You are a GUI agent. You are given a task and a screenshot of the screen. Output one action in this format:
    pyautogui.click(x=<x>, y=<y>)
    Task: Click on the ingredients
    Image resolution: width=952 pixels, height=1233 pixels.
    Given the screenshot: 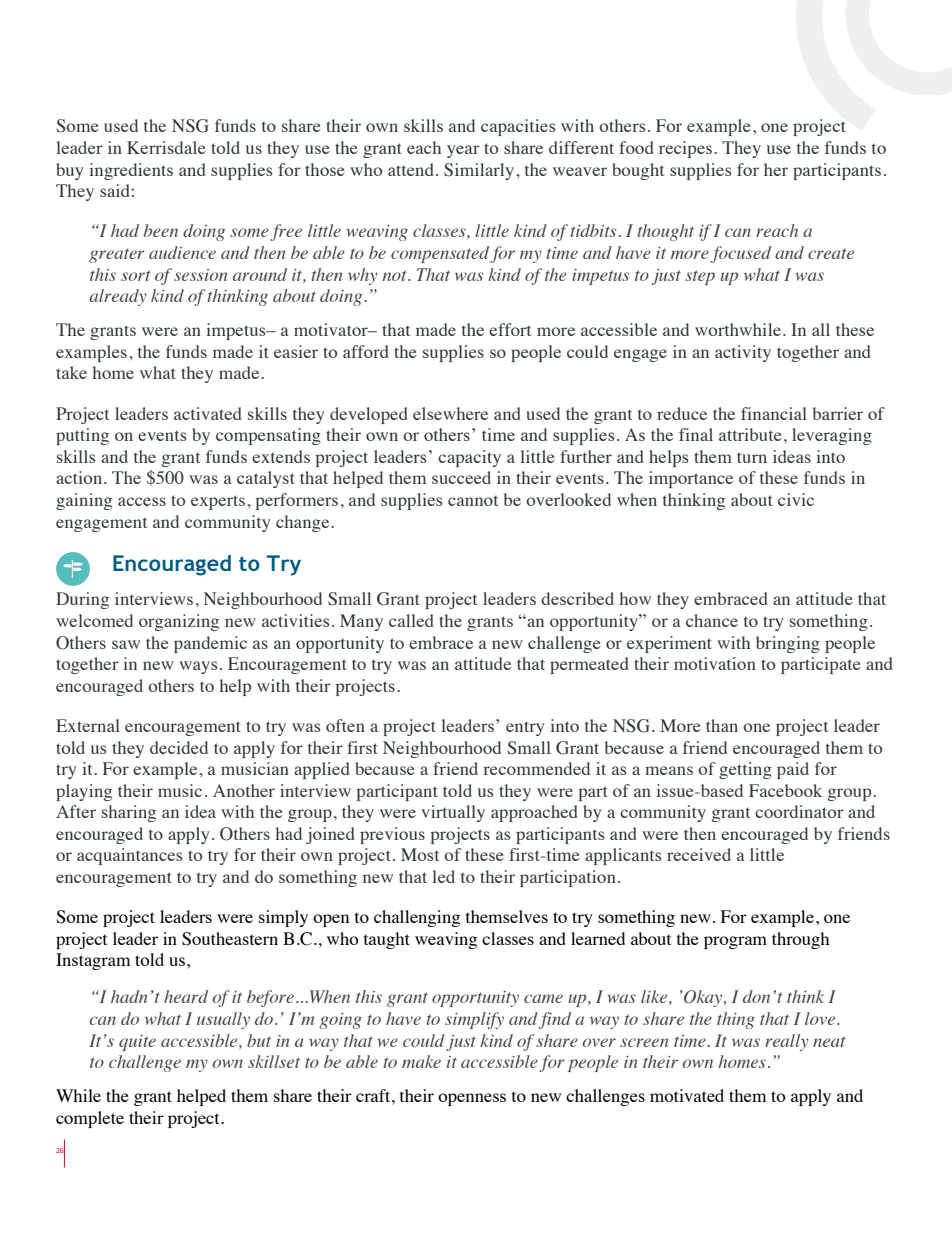 What is the action you would take?
    pyautogui.click(x=131, y=171)
